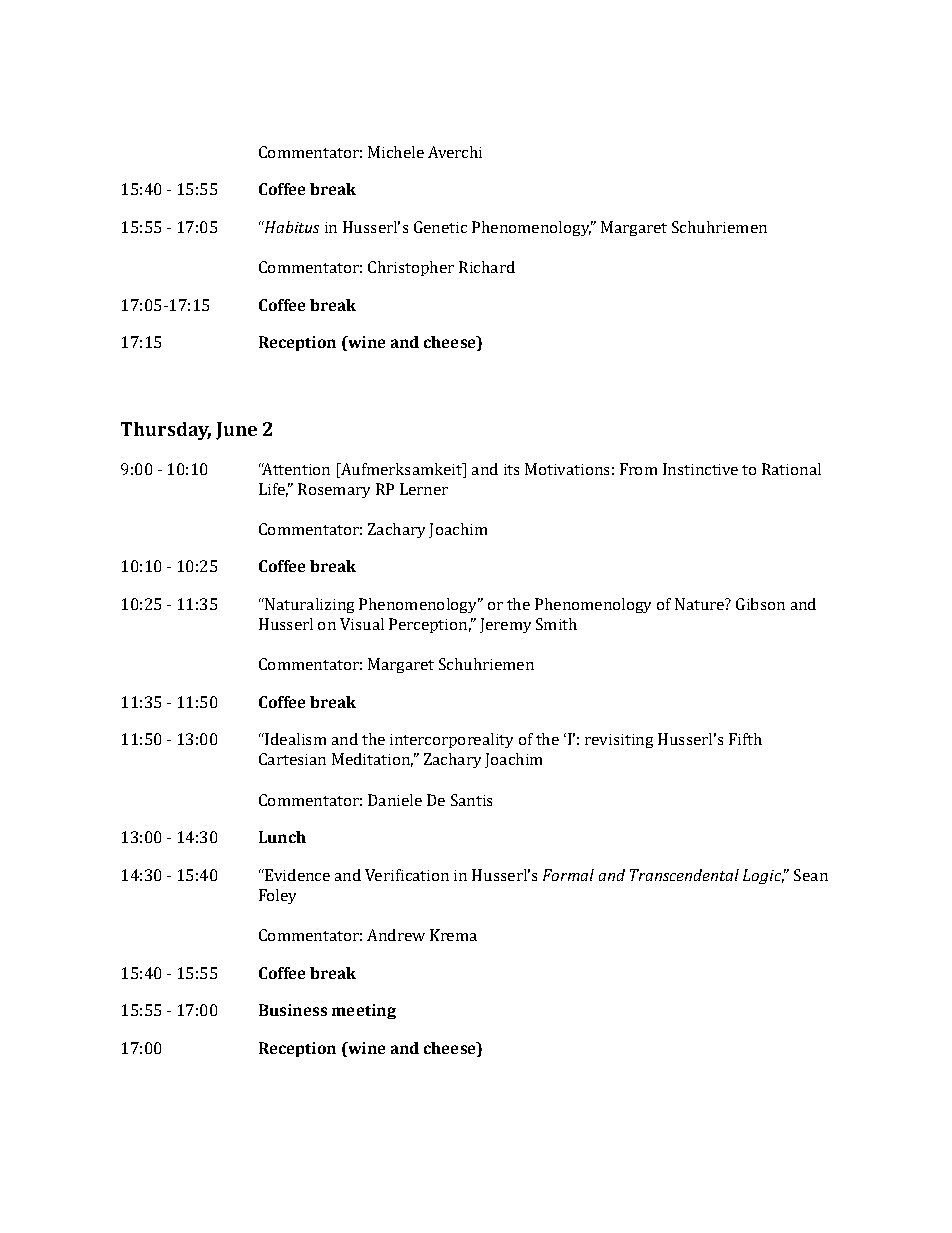 The image size is (952, 1233). What do you see at coordinates (760, 604) in the screenshot?
I see `Gibson` at bounding box center [760, 604].
